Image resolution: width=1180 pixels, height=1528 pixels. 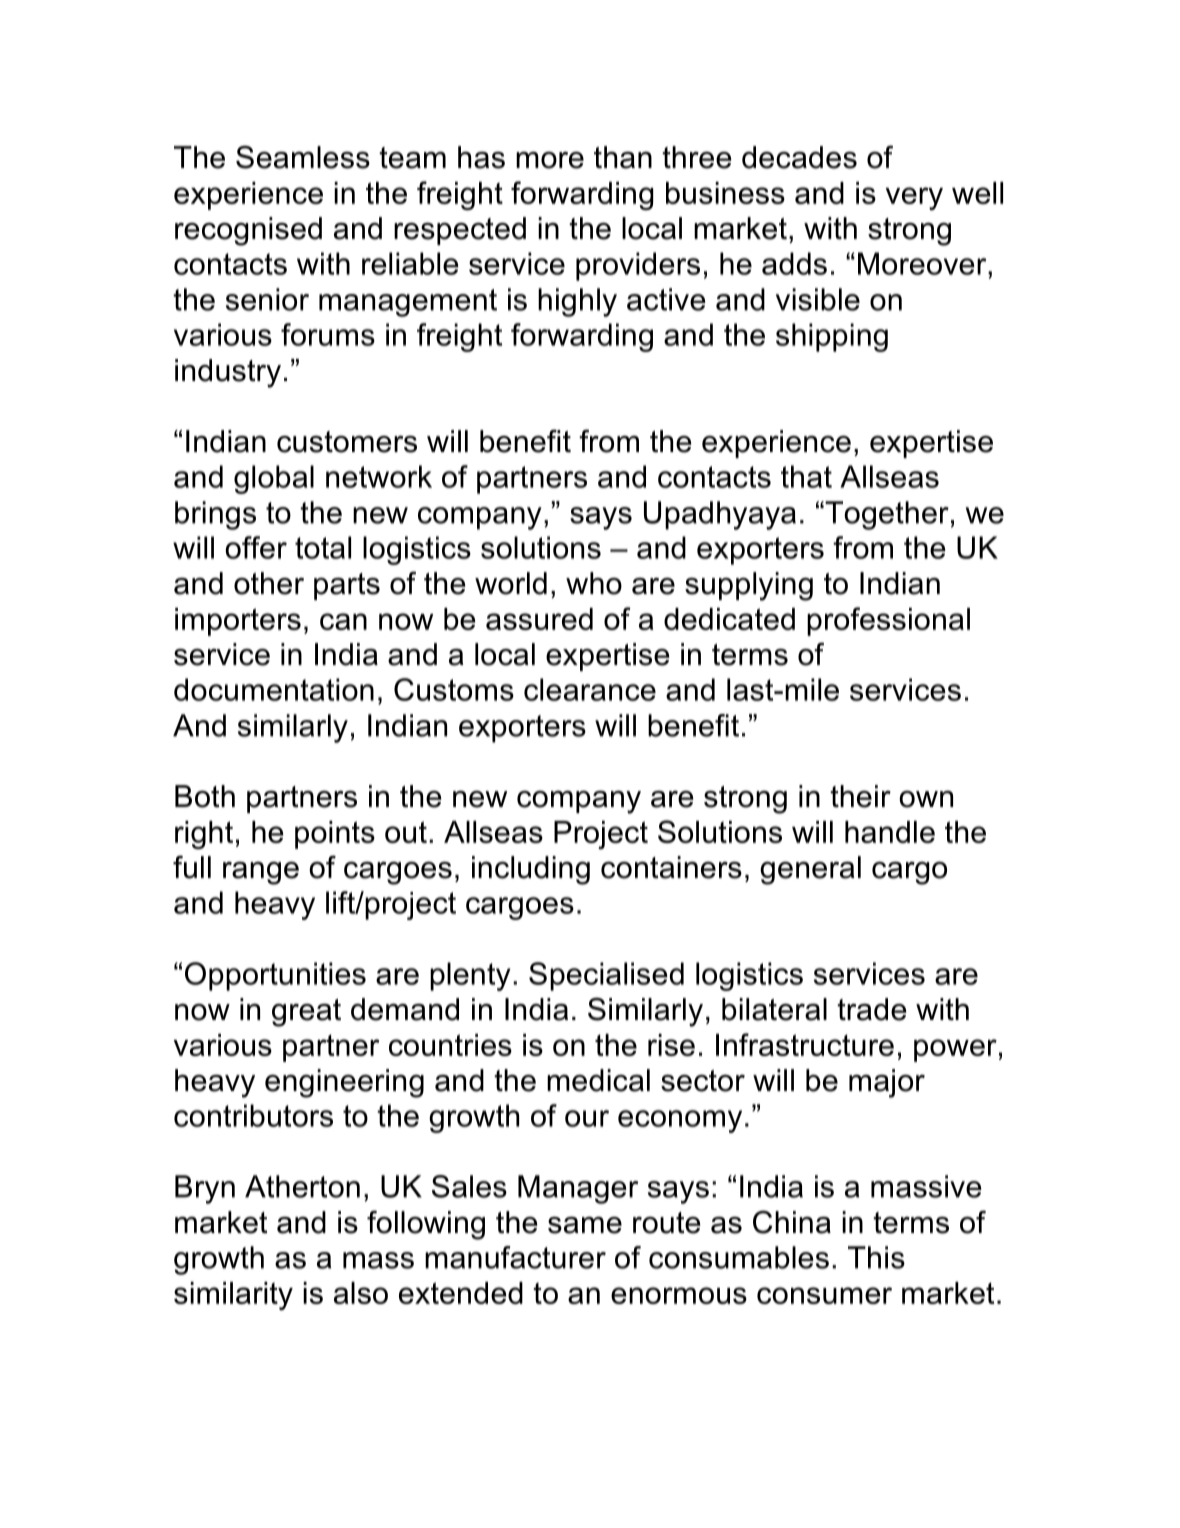 I want to click on including, so click(x=531, y=870).
